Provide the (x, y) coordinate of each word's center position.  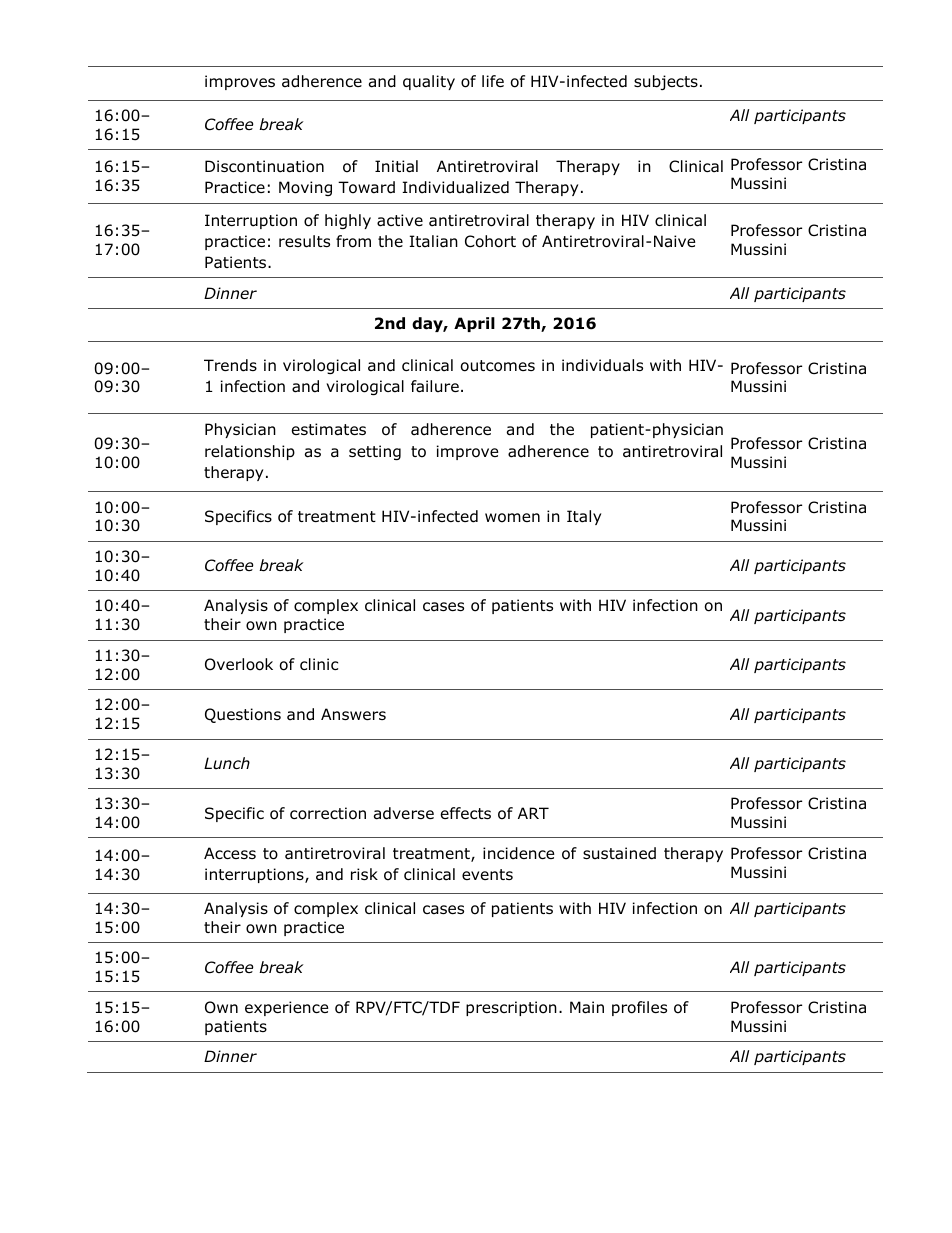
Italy (584, 517)
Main (587, 1007)
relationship (250, 452)
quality (429, 82)
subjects (666, 82)
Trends (230, 365)
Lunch (227, 763)
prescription (511, 1008)
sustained (619, 853)
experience (287, 1008)
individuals (602, 365)
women (512, 518)
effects (466, 813)
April (474, 324)
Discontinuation (264, 166)
